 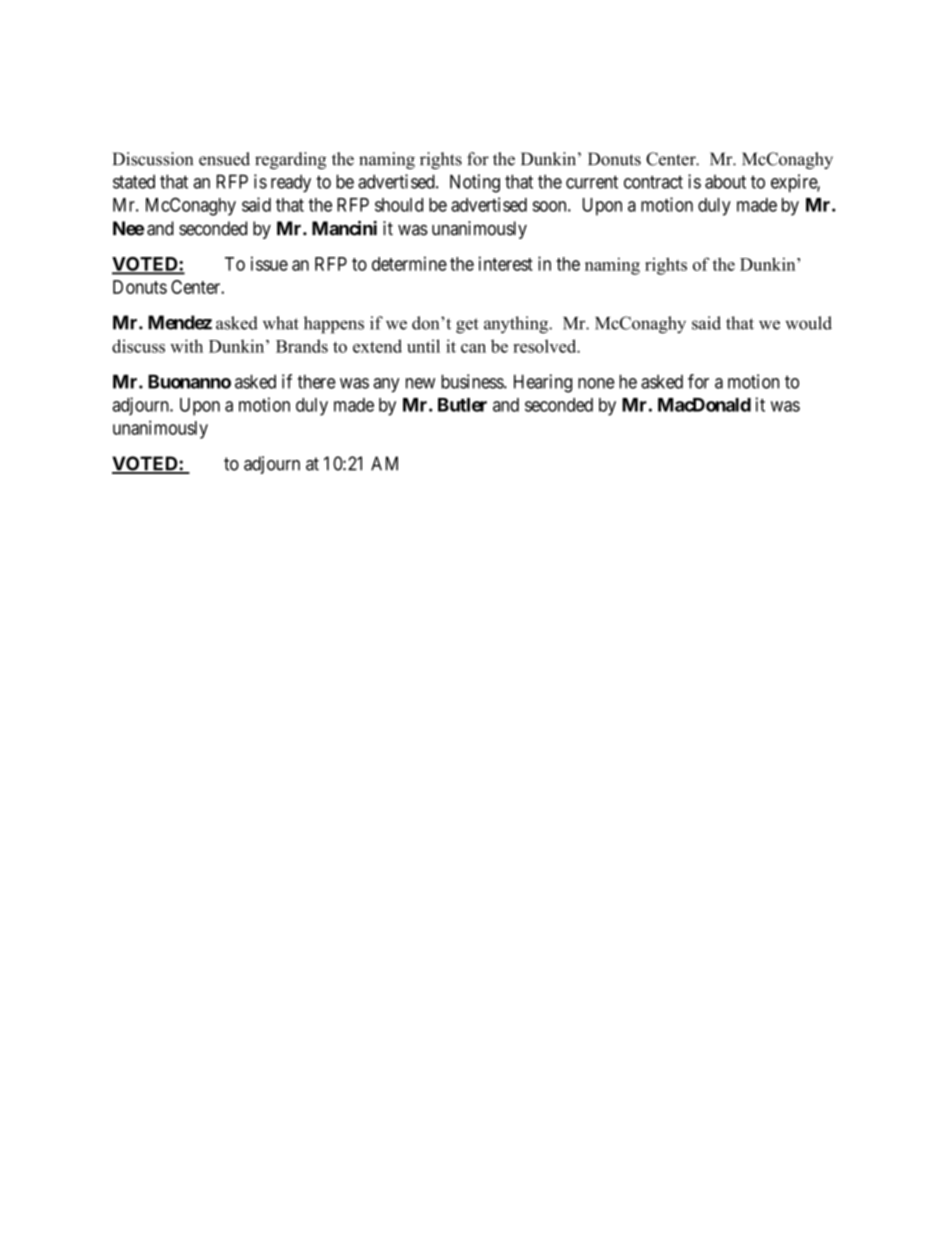 I want to click on should, so click(x=399, y=205).
